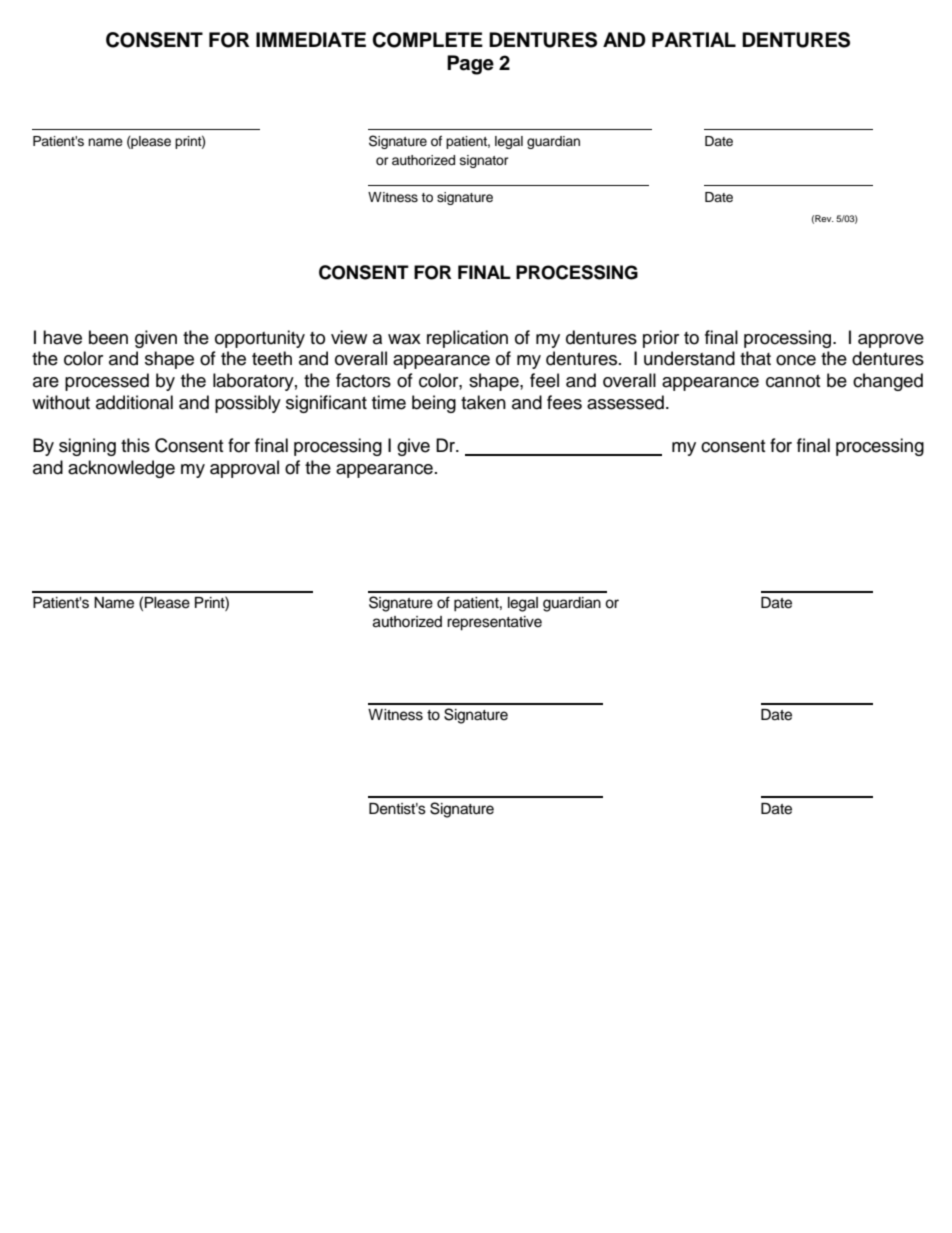 The image size is (952, 1233). What do you see at coordinates (311, 39) in the screenshot?
I see `IMMEDIATE` at bounding box center [311, 39].
